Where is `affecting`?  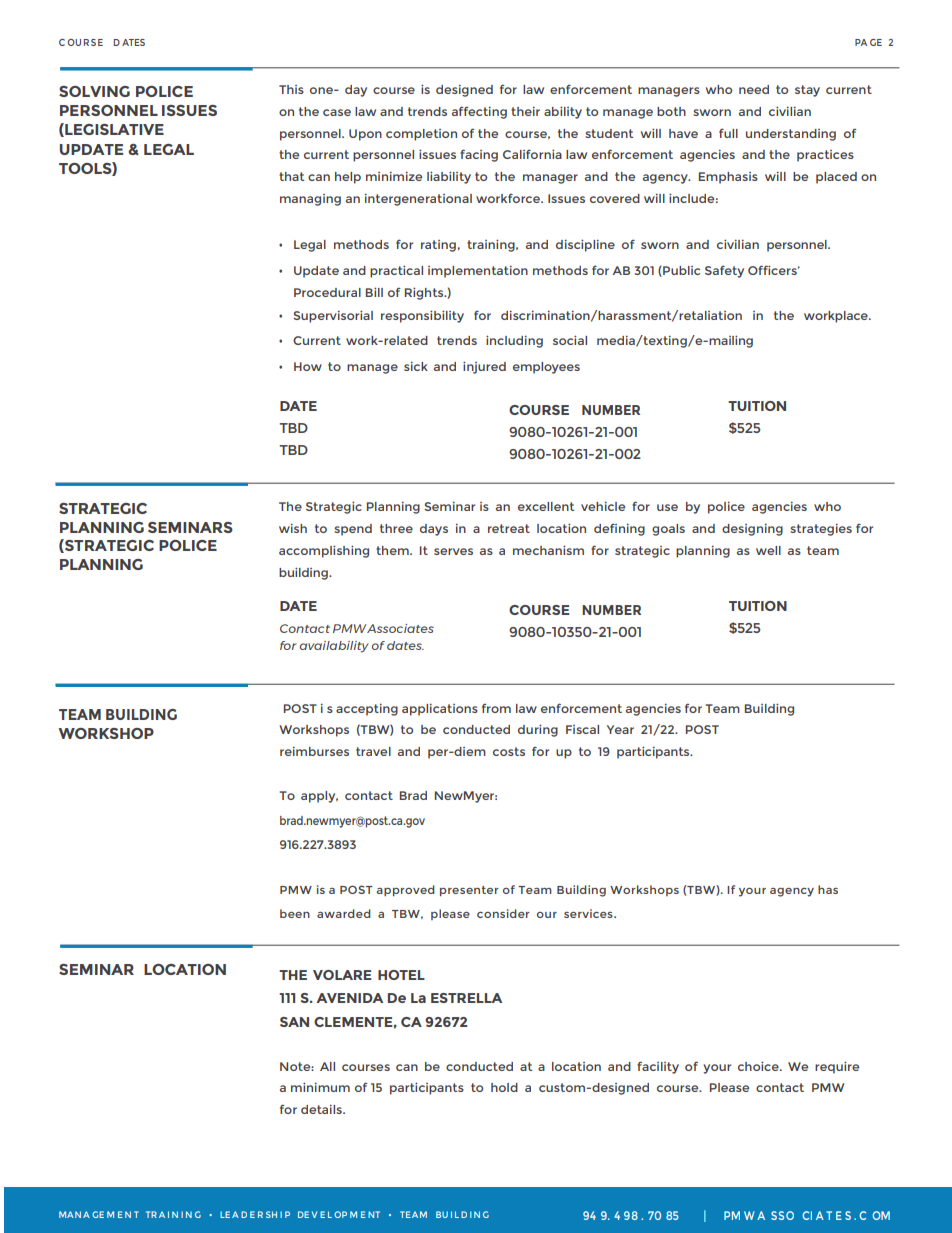
affecting is located at coordinates (479, 112).
